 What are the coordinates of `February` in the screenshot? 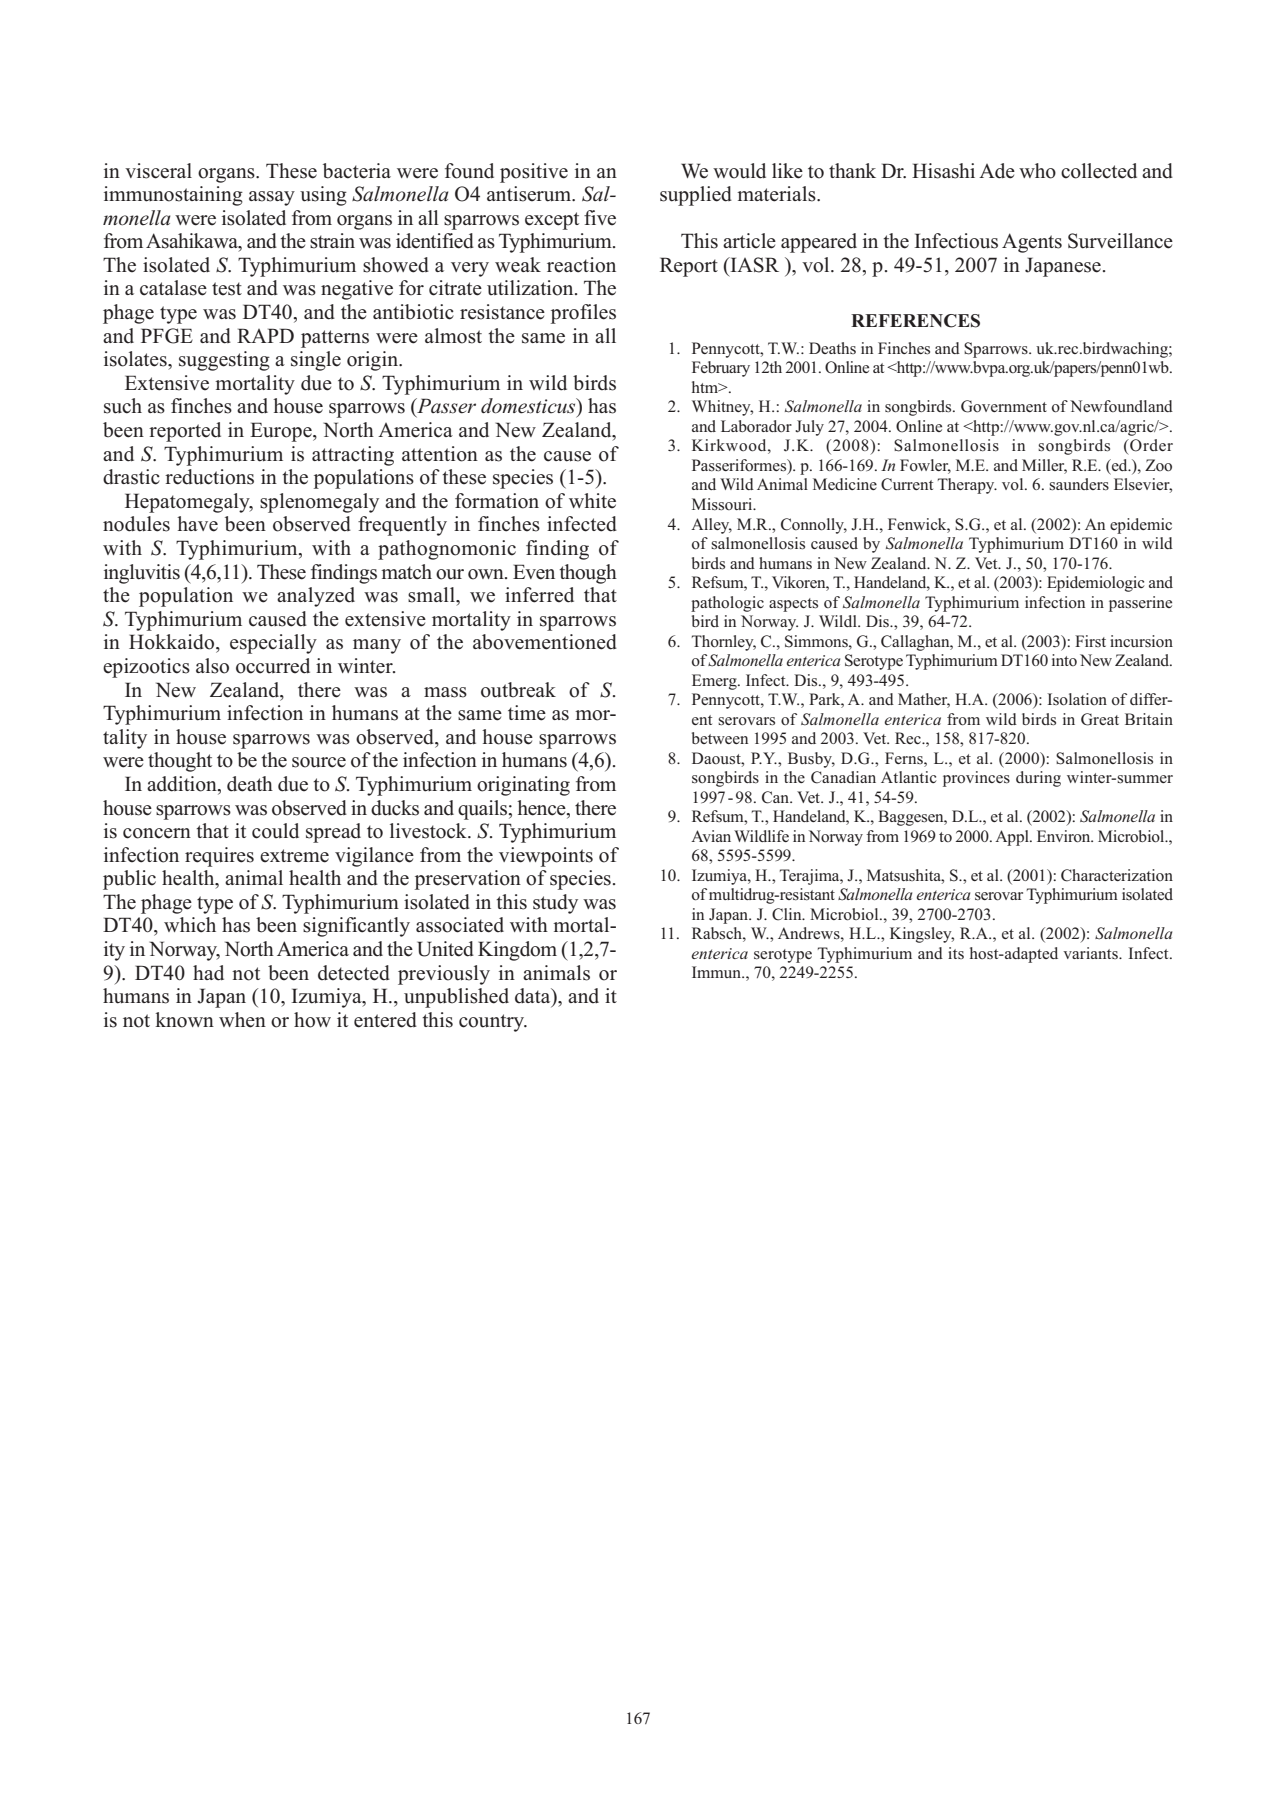 It's located at (721, 369).
